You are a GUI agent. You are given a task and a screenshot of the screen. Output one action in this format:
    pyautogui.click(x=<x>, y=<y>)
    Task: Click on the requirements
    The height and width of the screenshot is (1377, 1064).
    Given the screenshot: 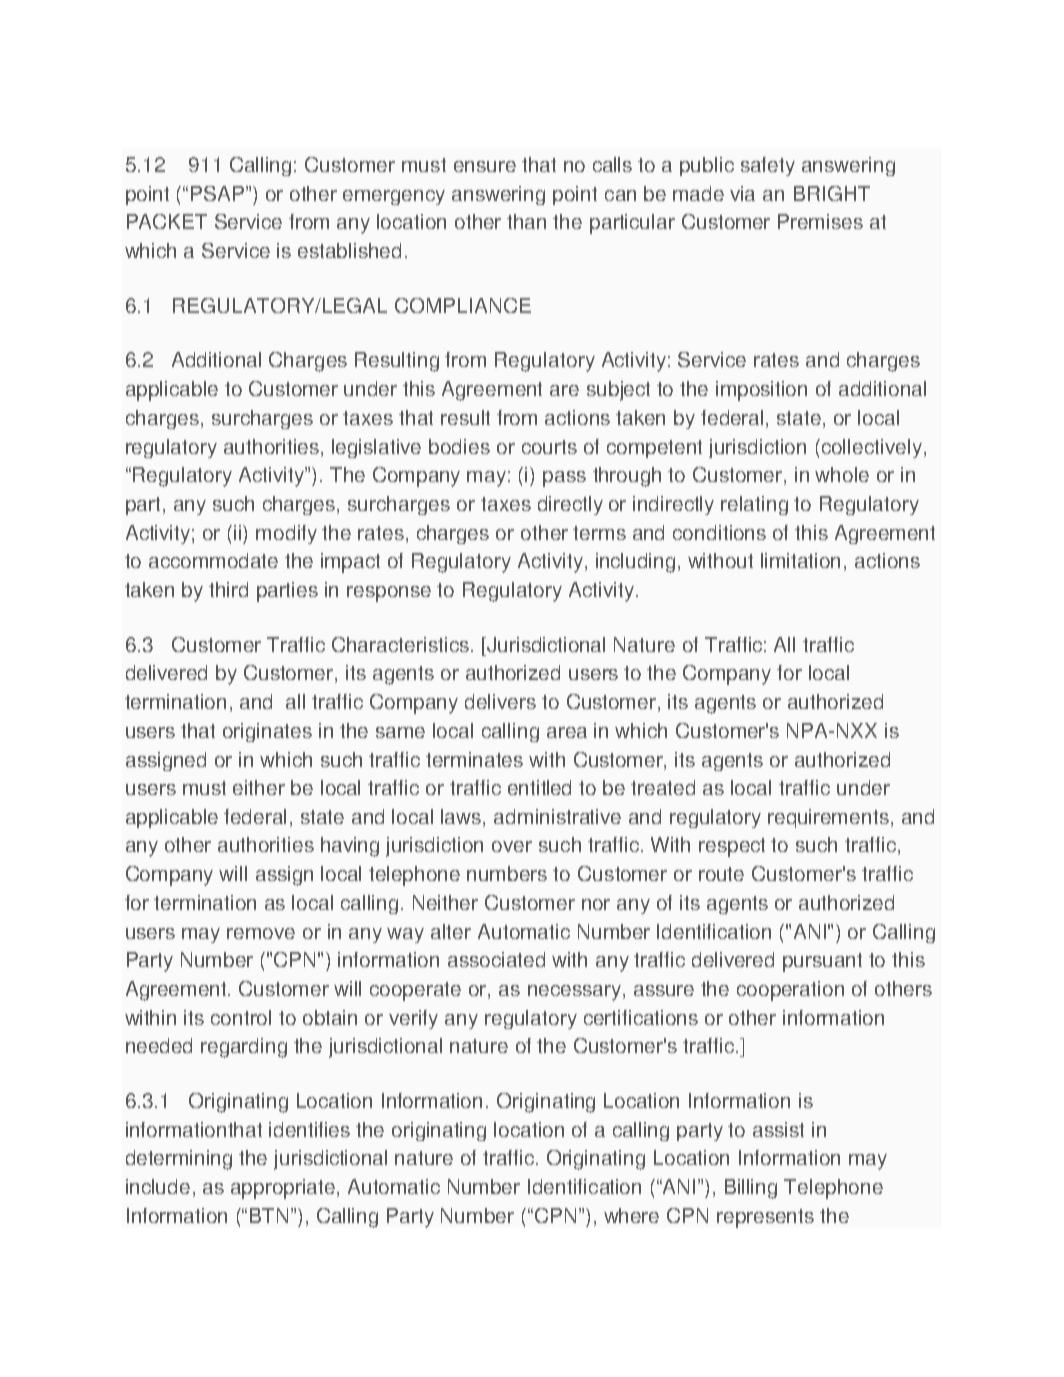 What is the action you would take?
    pyautogui.click(x=828, y=818)
